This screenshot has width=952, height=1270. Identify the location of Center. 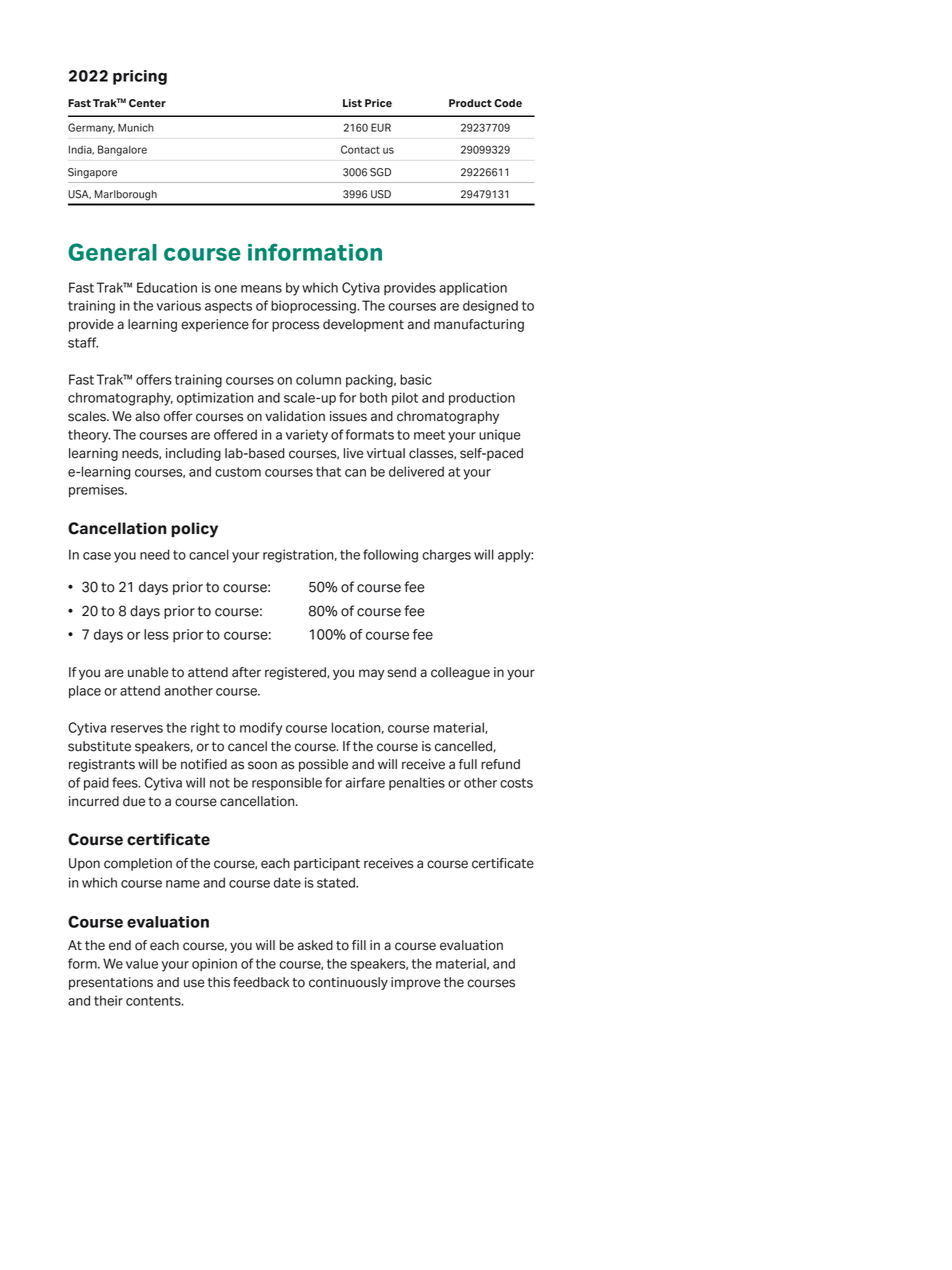
(147, 103).
